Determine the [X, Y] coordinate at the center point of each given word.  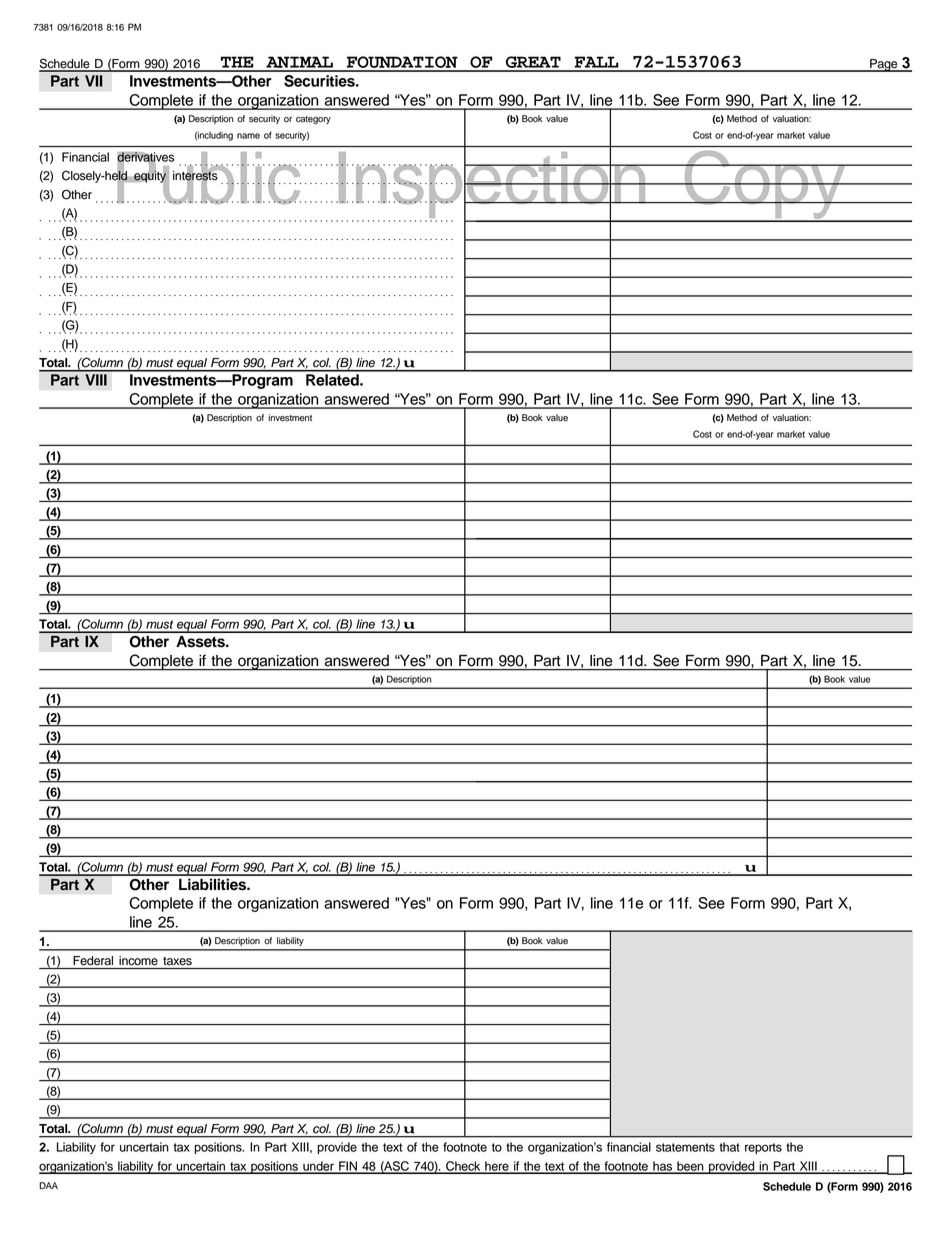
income [138, 961]
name [248, 136]
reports [763, 1148]
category [313, 120]
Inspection [492, 185]
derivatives [145, 158]
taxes [177, 961]
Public [208, 178]
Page [884, 65]
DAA [48, 1185]
